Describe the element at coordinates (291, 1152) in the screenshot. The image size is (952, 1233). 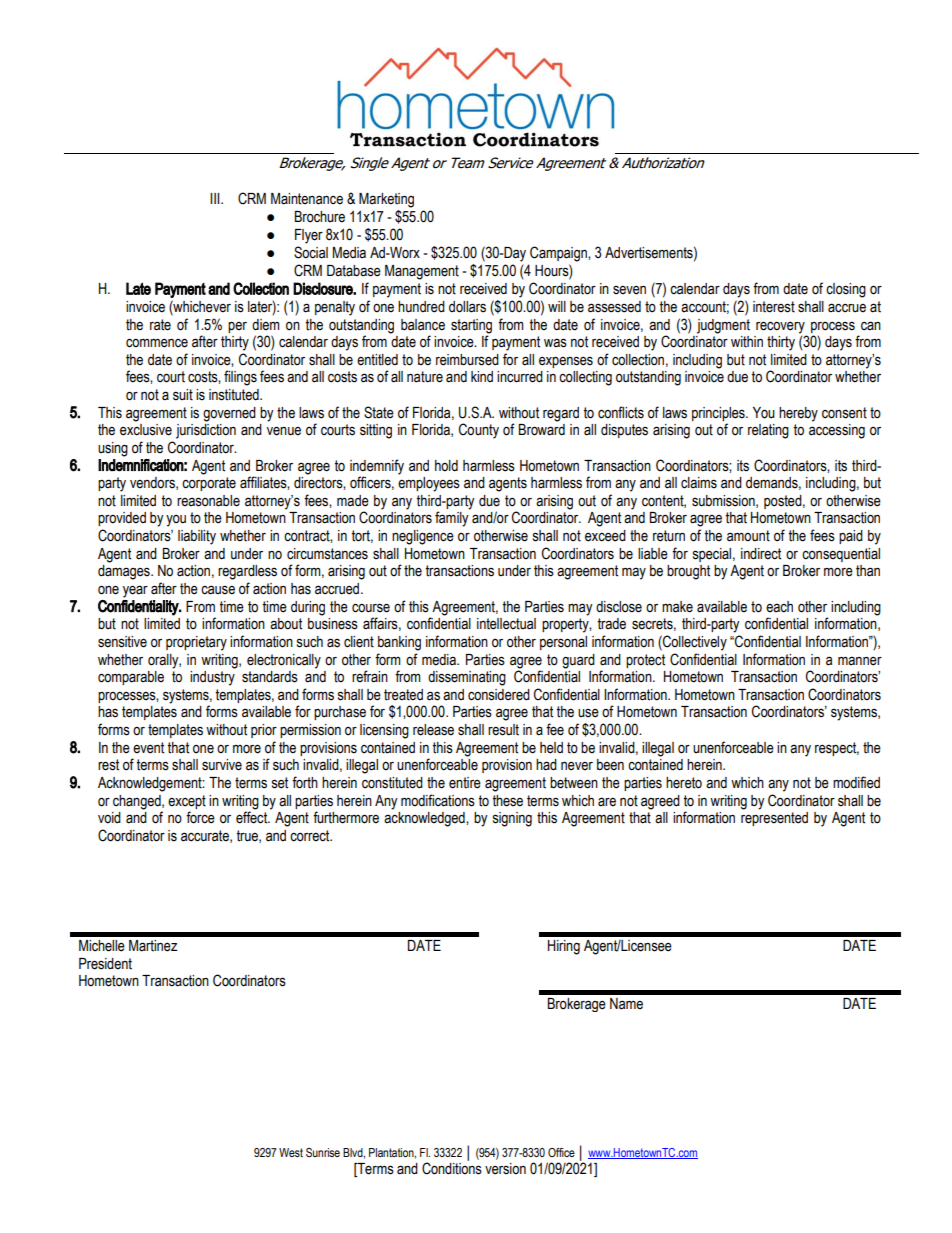
I see `West` at that location.
